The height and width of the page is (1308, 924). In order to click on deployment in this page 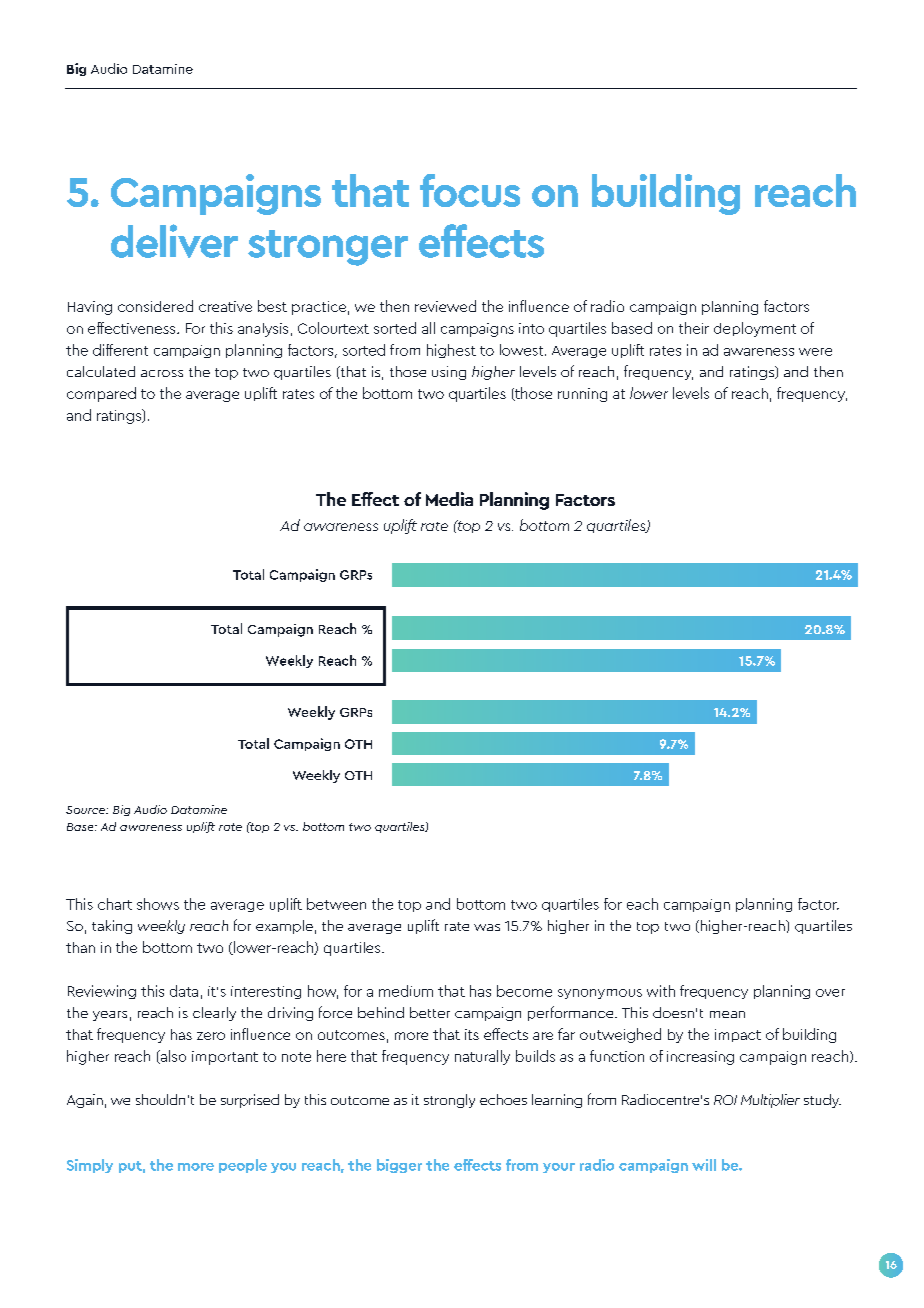, I will do `click(755, 329)`.
